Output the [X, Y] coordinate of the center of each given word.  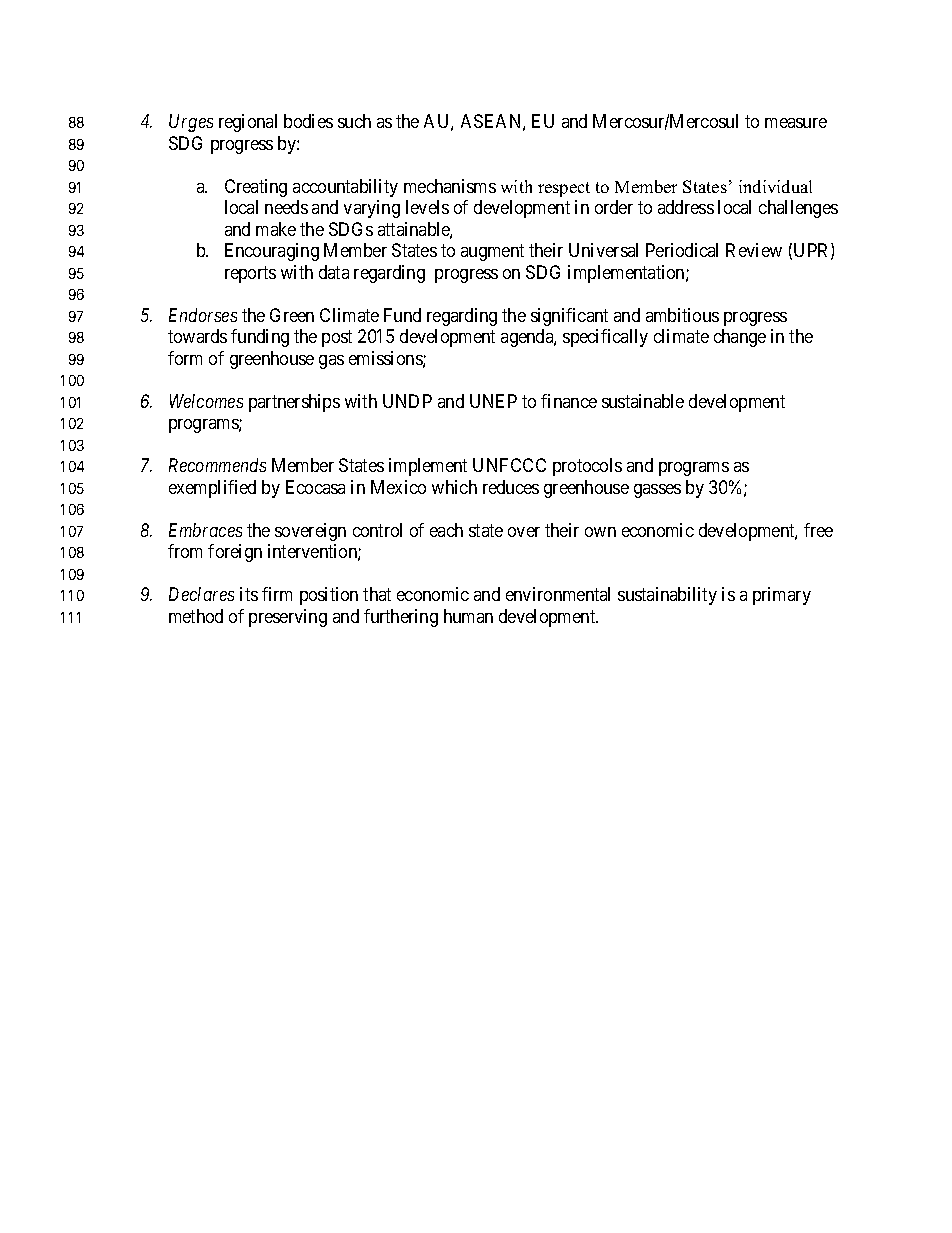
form [185, 358]
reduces [511, 487]
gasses [657, 491]
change [740, 338]
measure [796, 123]
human [468, 616]
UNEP [493, 401]
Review [754, 250]
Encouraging [272, 252]
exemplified [212, 489]
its [249, 594]
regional [248, 123]
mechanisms [450, 186]
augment [492, 253]
